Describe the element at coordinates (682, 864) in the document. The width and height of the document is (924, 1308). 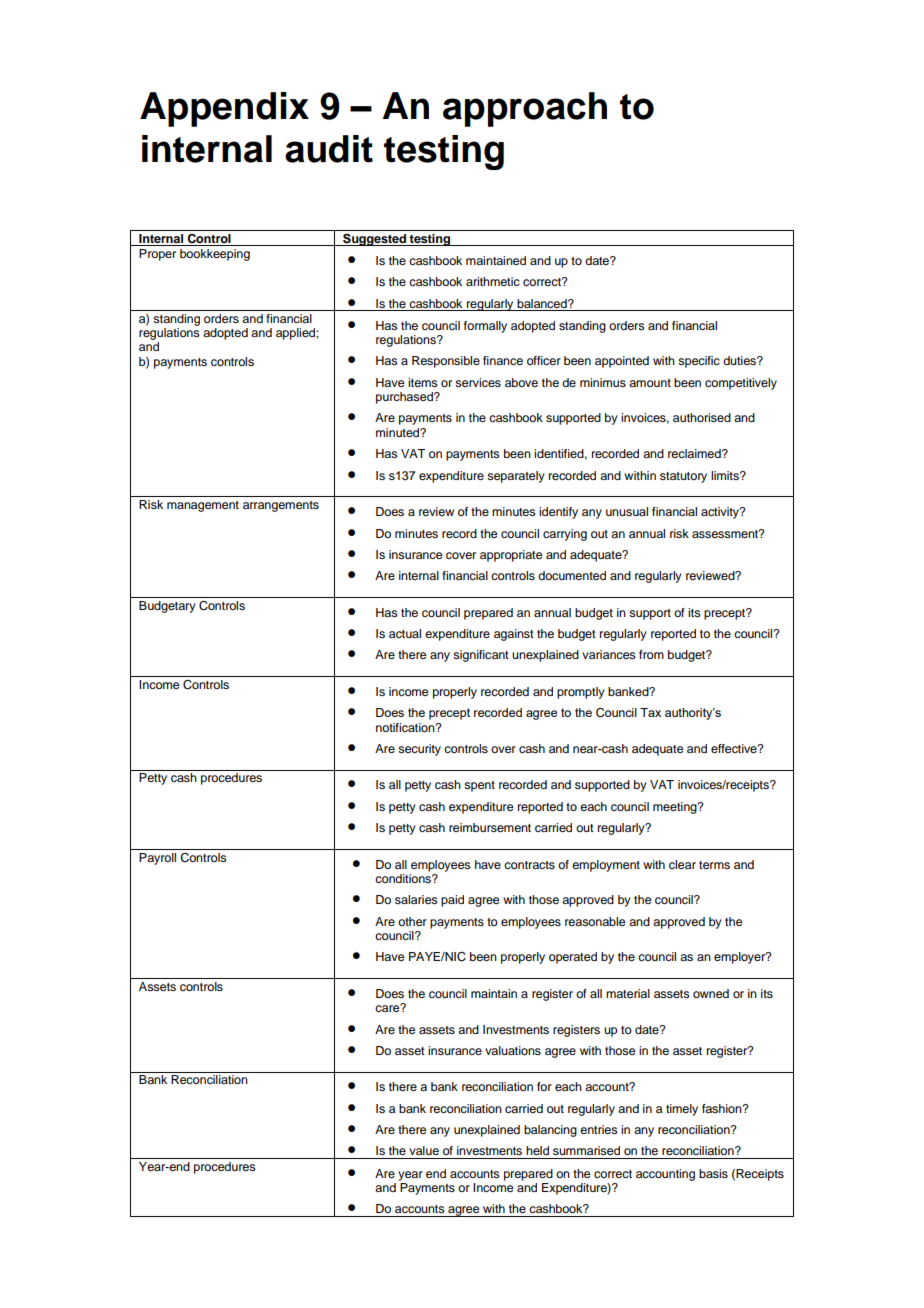
I see `clear` at that location.
